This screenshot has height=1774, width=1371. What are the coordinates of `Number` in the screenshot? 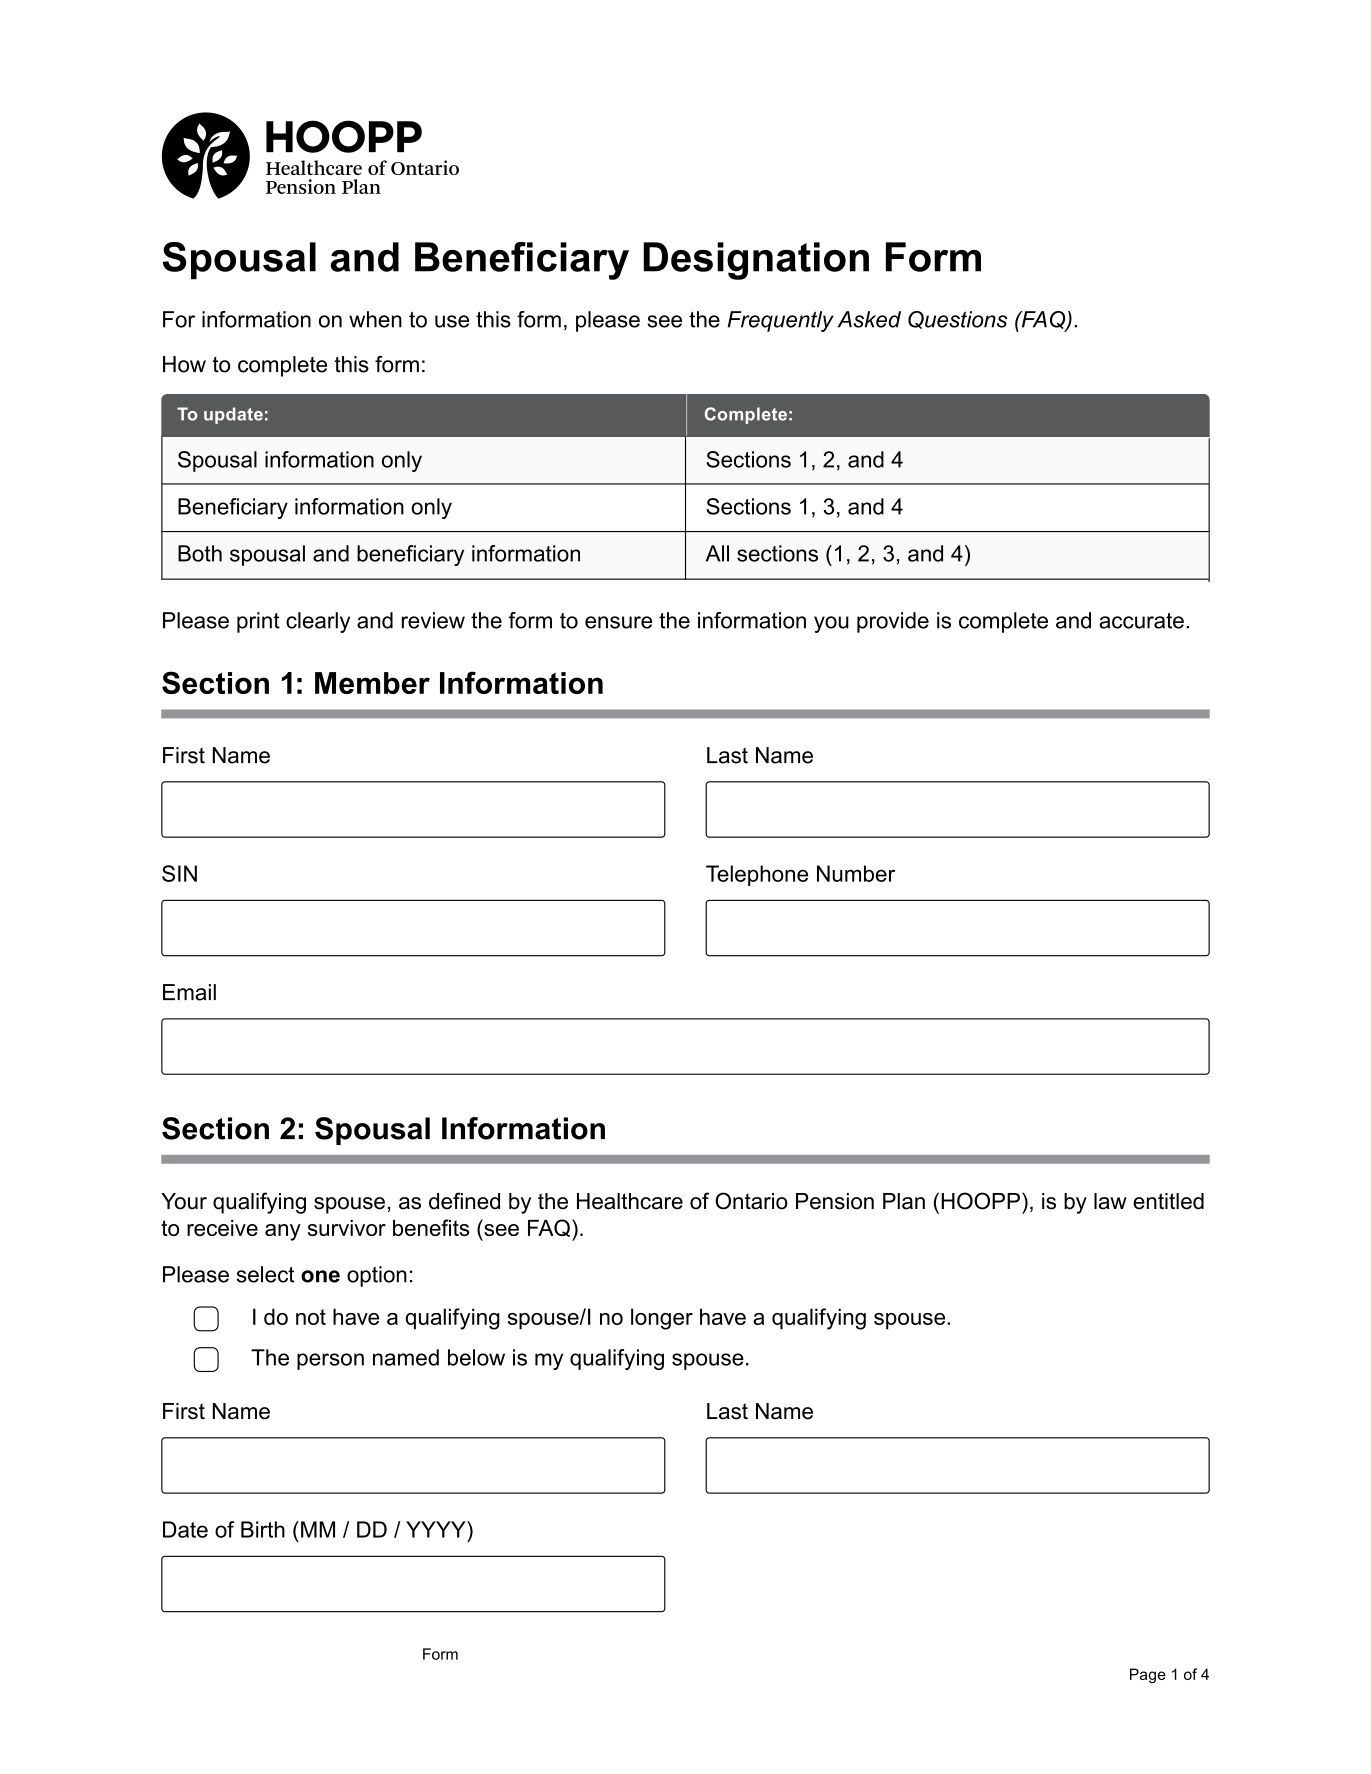 It's located at (856, 873).
